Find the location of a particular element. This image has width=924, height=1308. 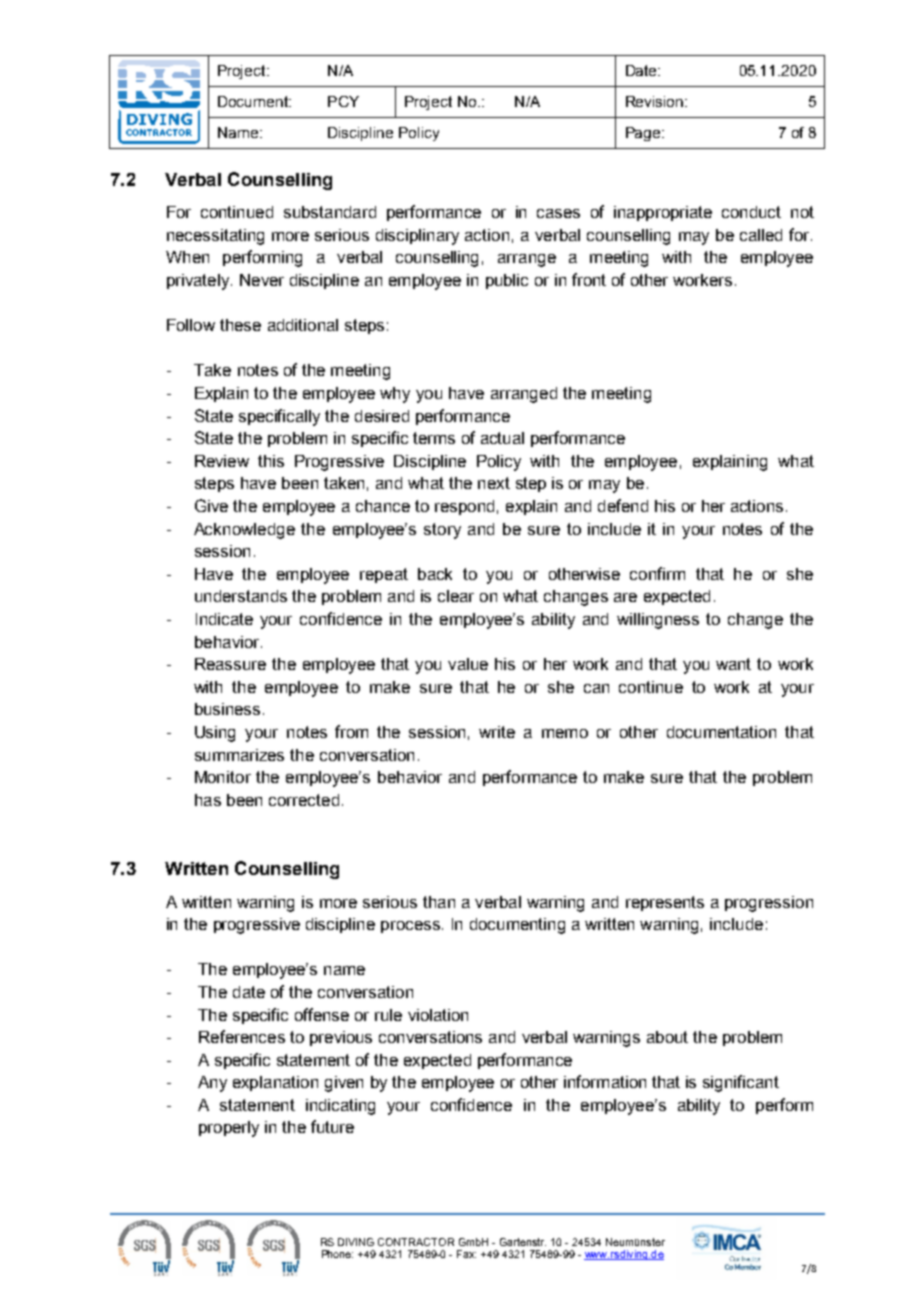

defend is located at coordinates (623, 505).
